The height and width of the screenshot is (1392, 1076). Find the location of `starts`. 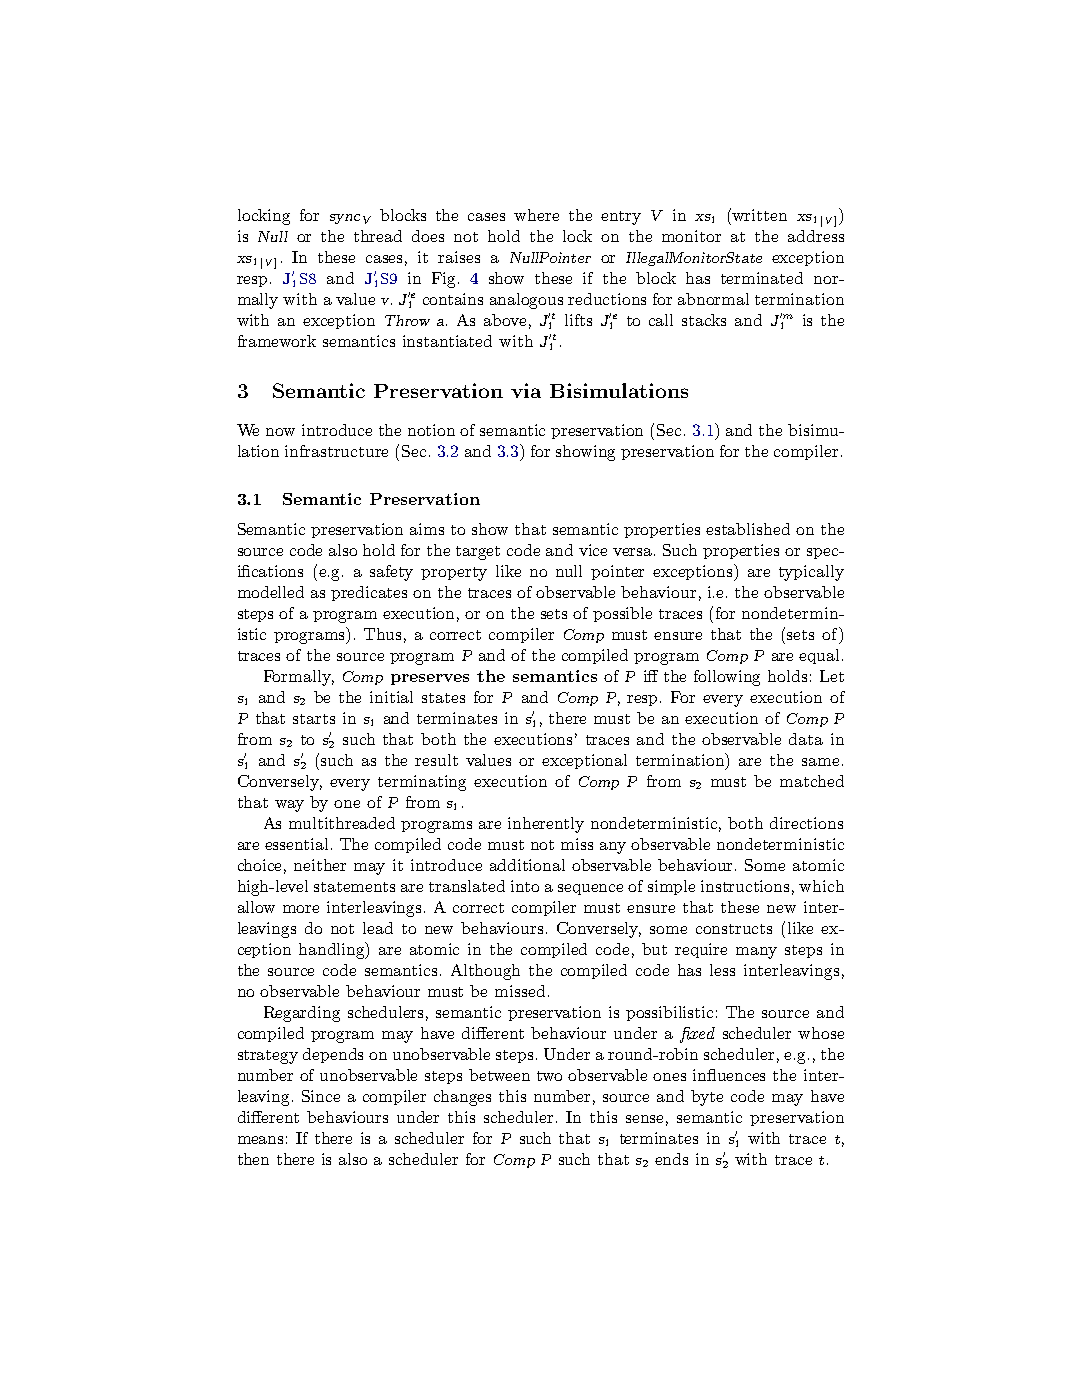

starts is located at coordinates (314, 719).
